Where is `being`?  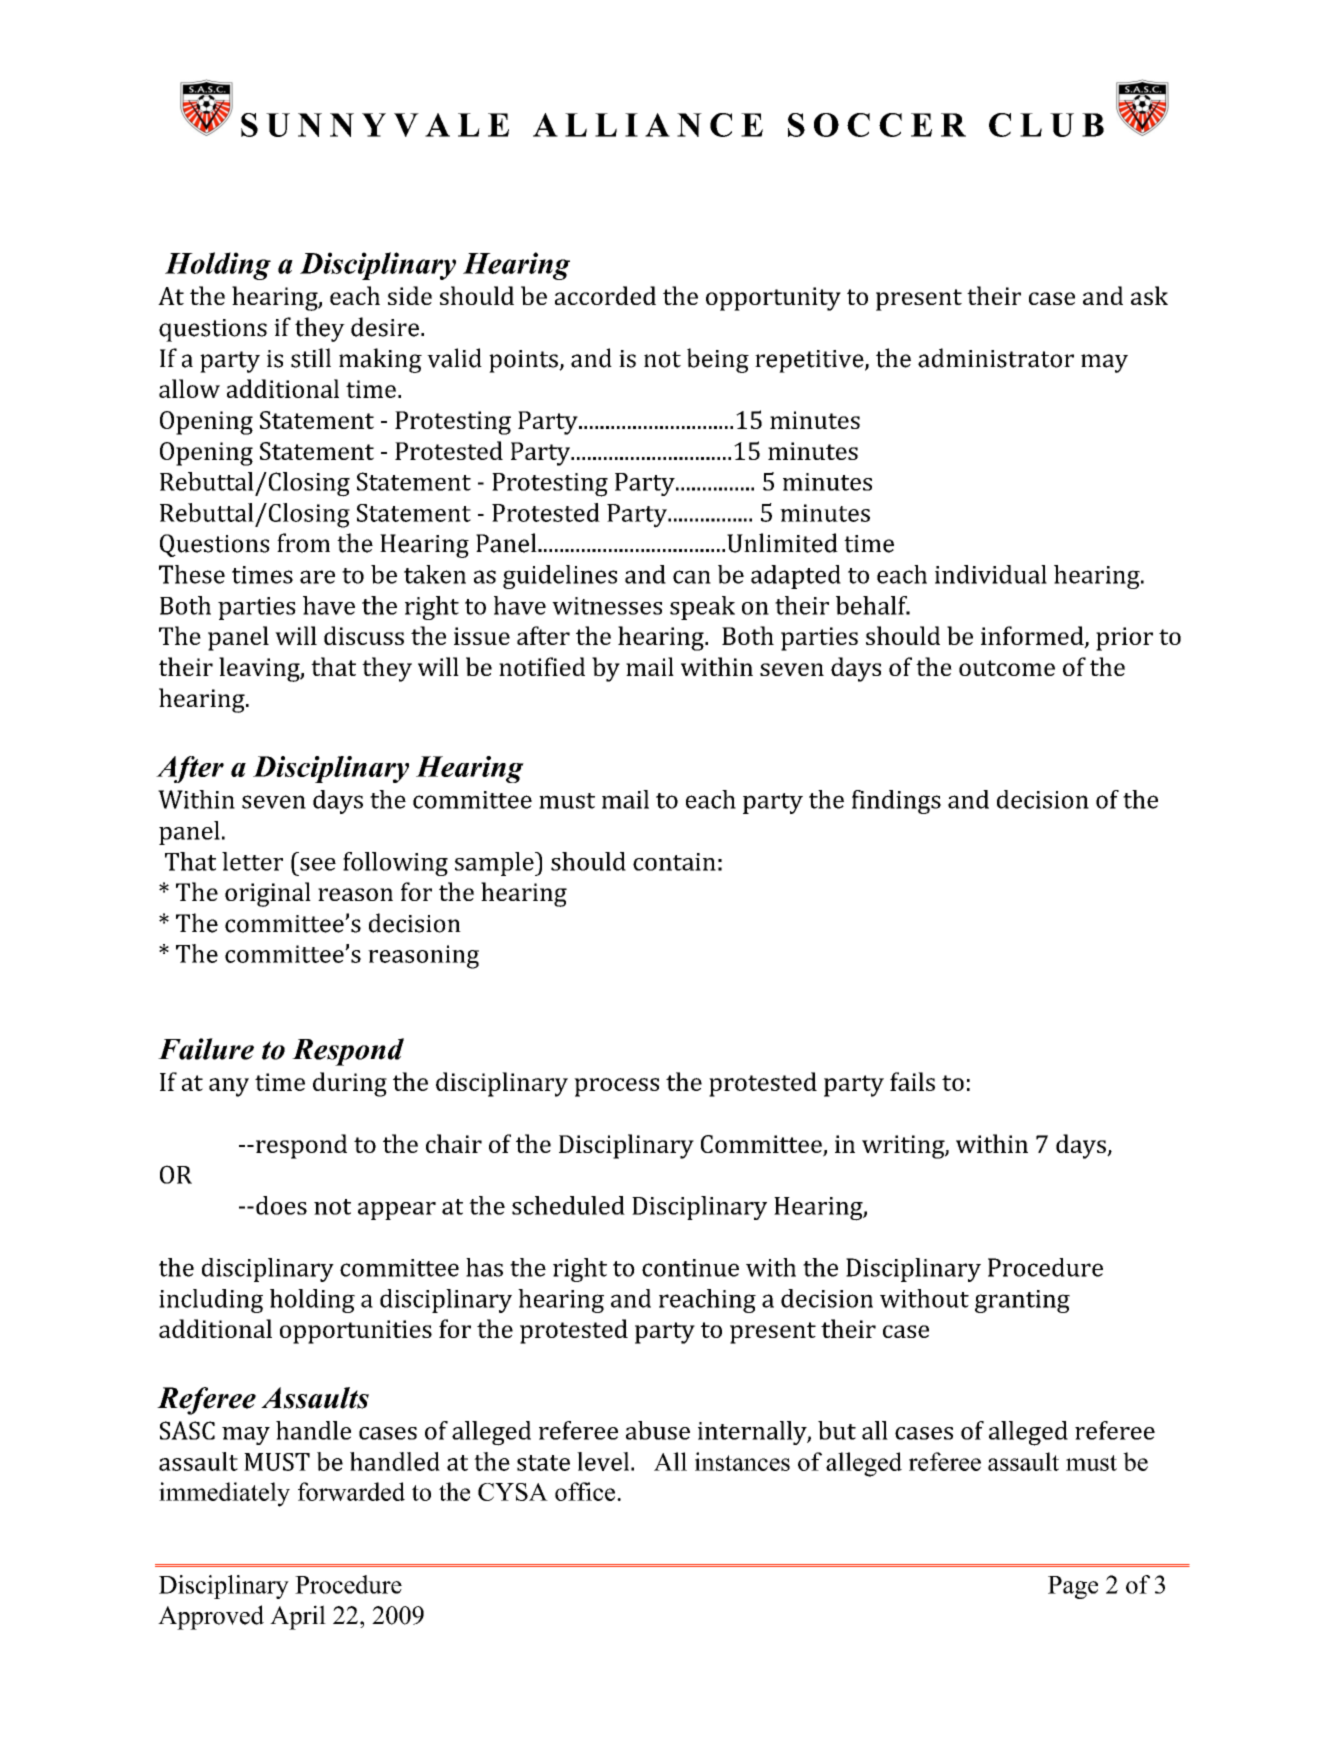
being is located at coordinates (718, 360).
